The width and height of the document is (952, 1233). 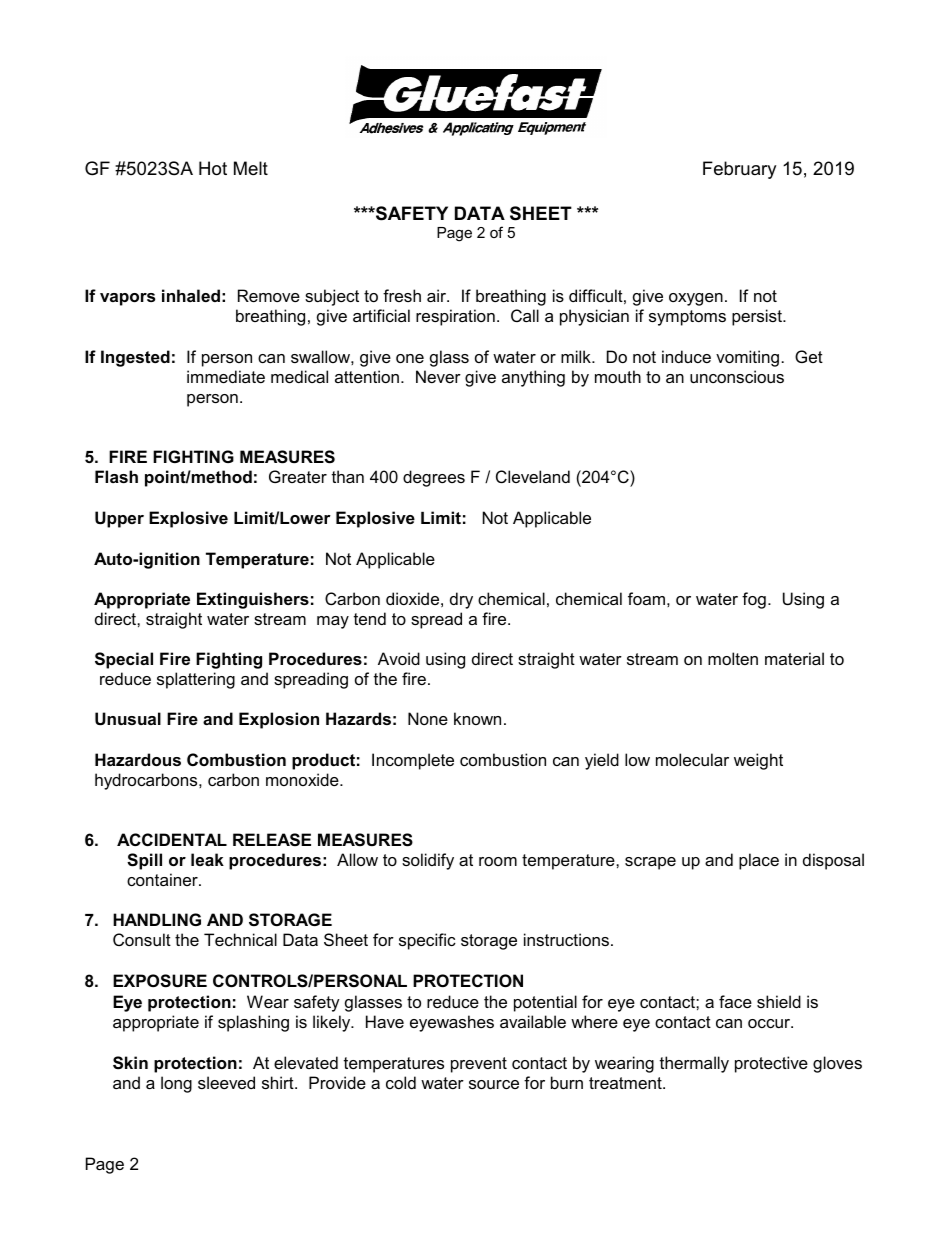 What do you see at coordinates (138, 759) in the document?
I see `Hazardous` at bounding box center [138, 759].
